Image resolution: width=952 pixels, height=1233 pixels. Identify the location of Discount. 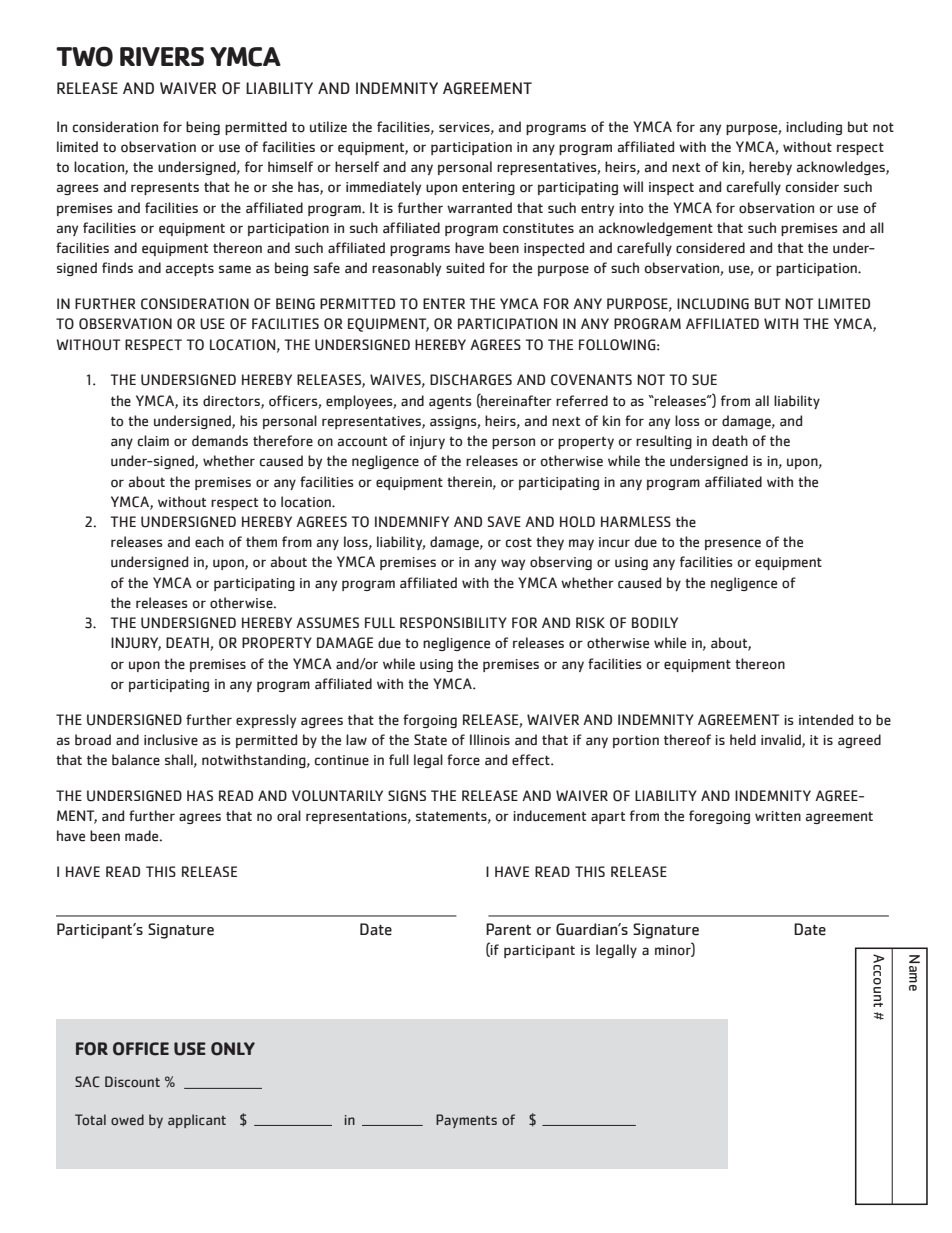
(132, 1081).
